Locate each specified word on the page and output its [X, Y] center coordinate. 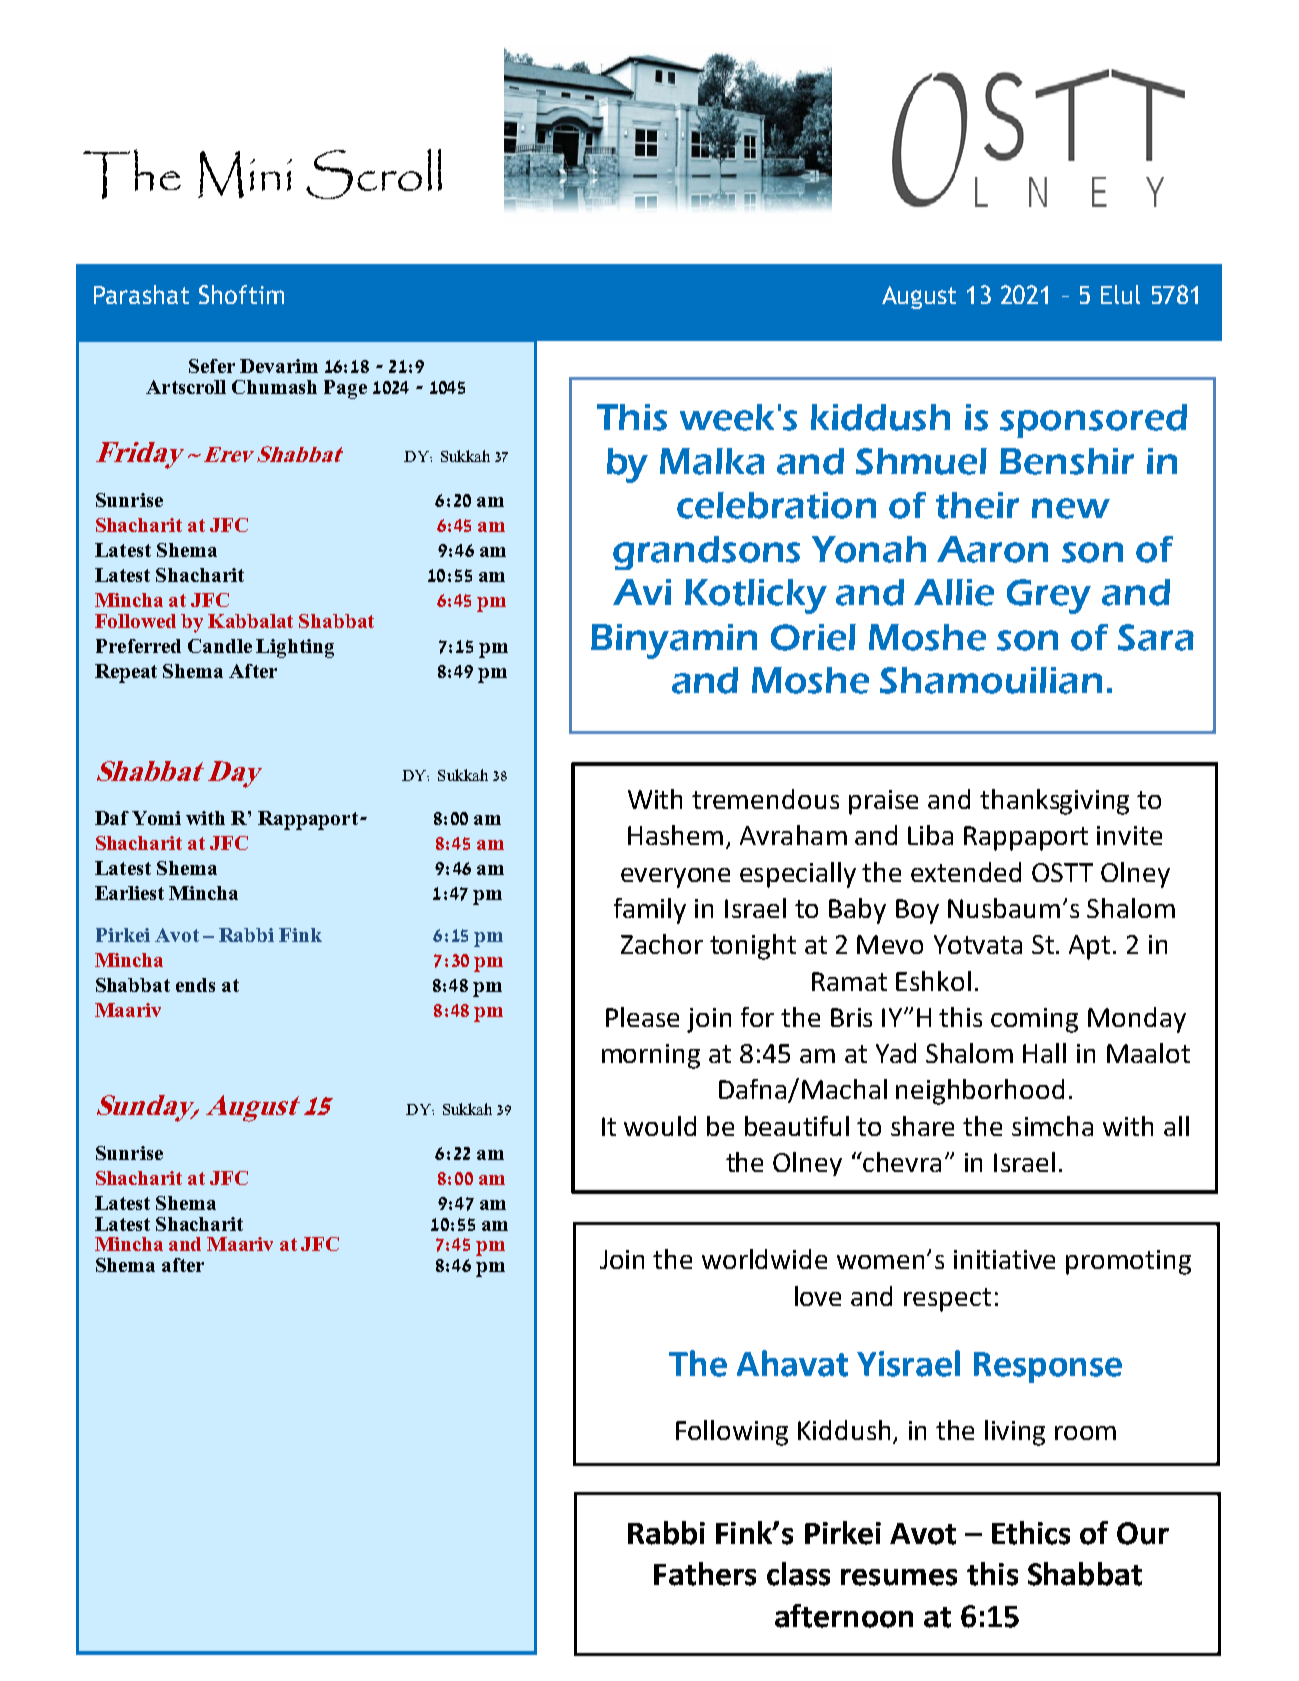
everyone [675, 878]
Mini [245, 174]
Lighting [295, 648]
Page [345, 389]
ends [195, 985]
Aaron [992, 549]
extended [966, 872]
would [660, 1126]
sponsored [1093, 421]
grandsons [706, 553]
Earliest [129, 893]
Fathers [705, 1574]
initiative [1004, 1259]
